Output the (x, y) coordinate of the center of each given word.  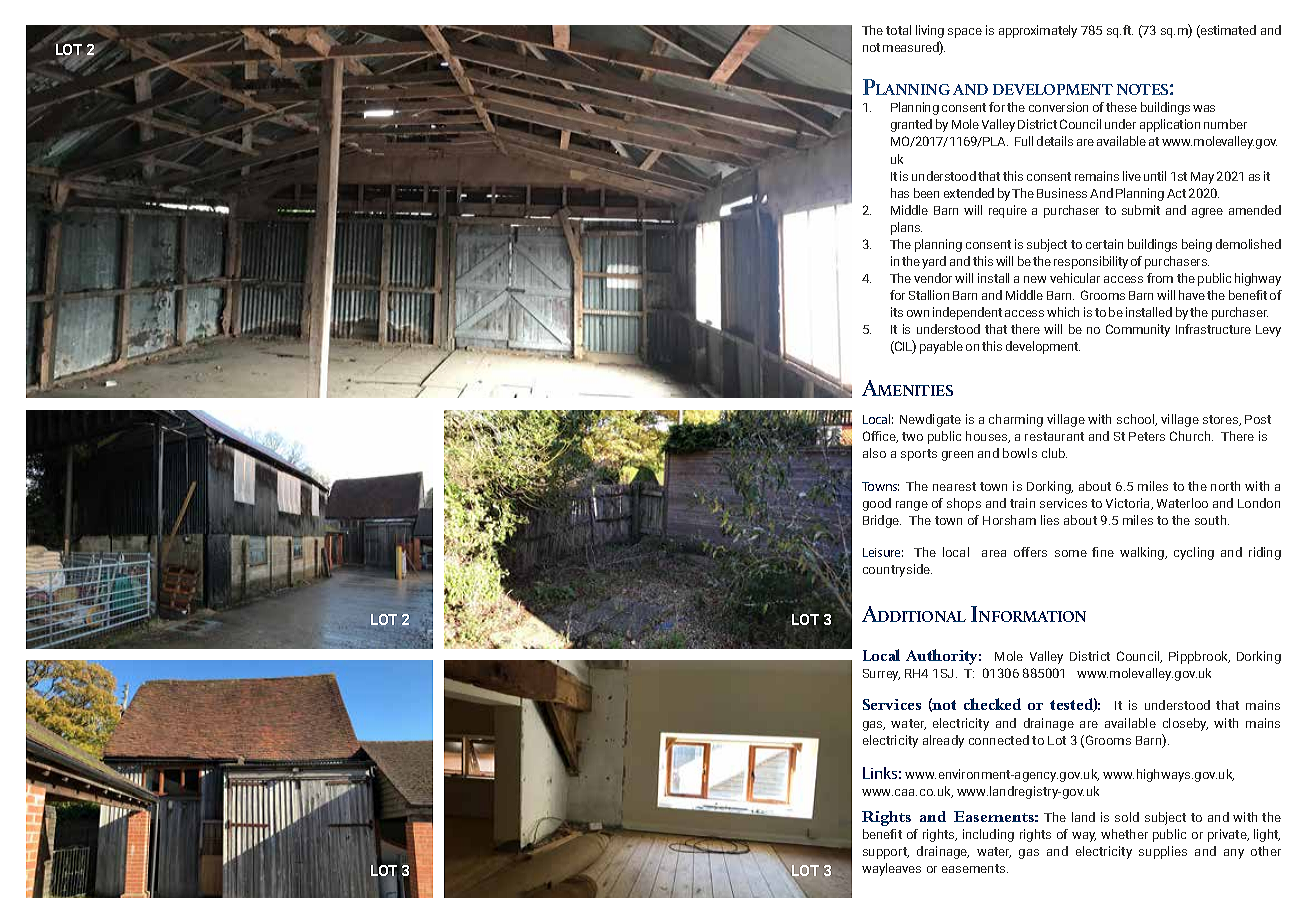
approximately (1038, 31)
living (930, 31)
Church (1191, 436)
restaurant (1054, 436)
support (886, 853)
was (1204, 108)
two (912, 436)
